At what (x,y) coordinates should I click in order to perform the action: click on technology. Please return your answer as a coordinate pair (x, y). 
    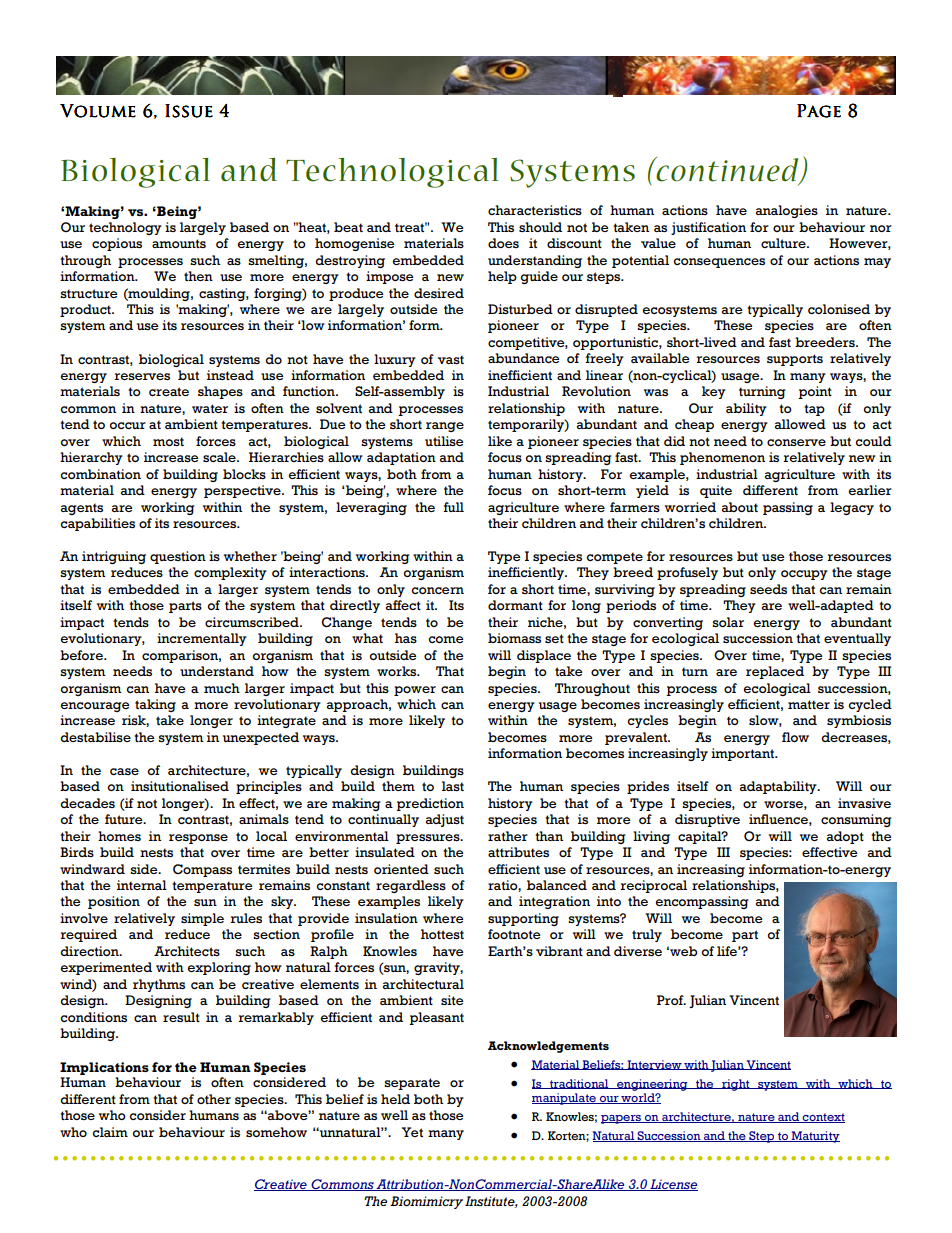
    Looking at the image, I should click on (125, 228).
